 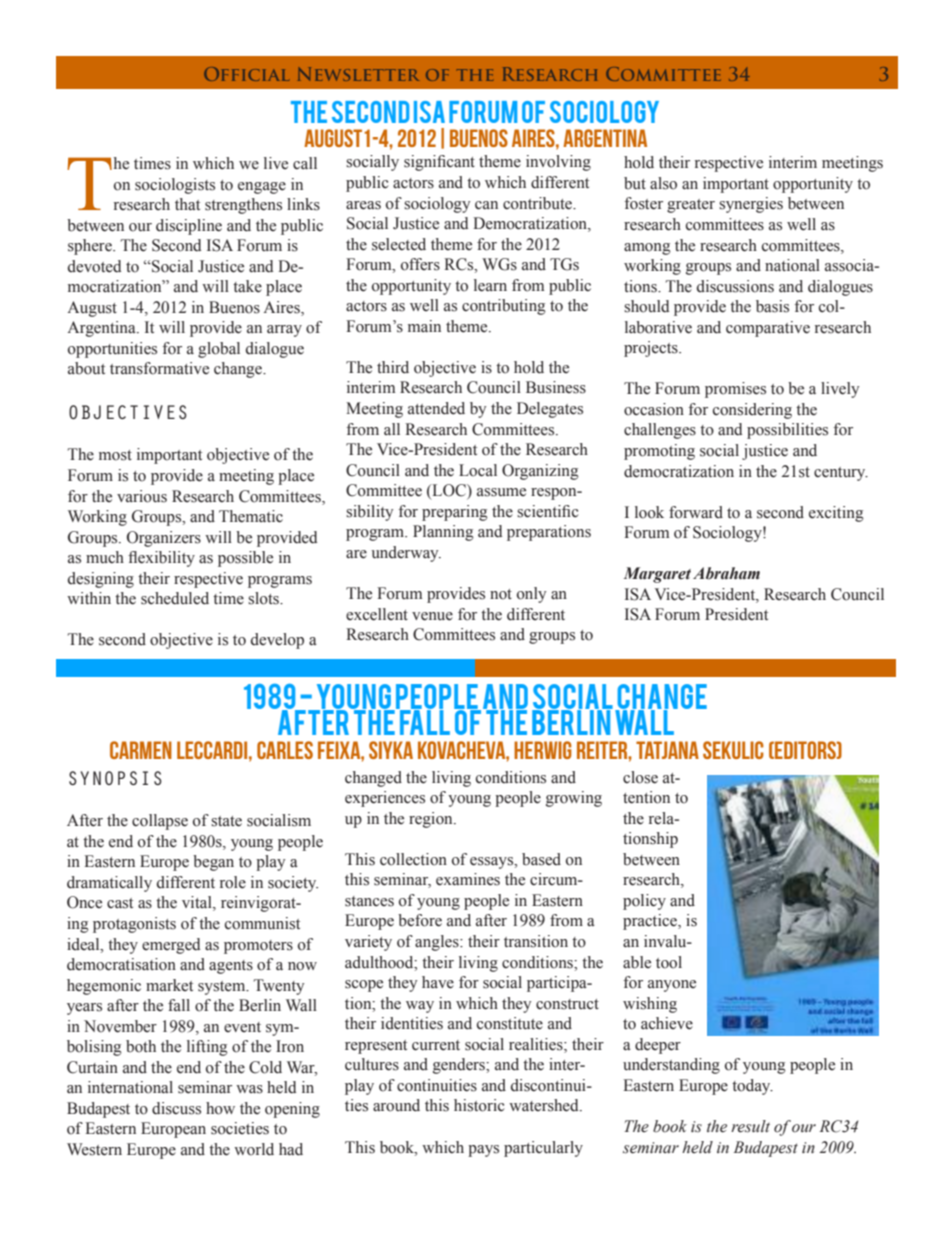 I want to click on scheduled, so click(x=175, y=598).
